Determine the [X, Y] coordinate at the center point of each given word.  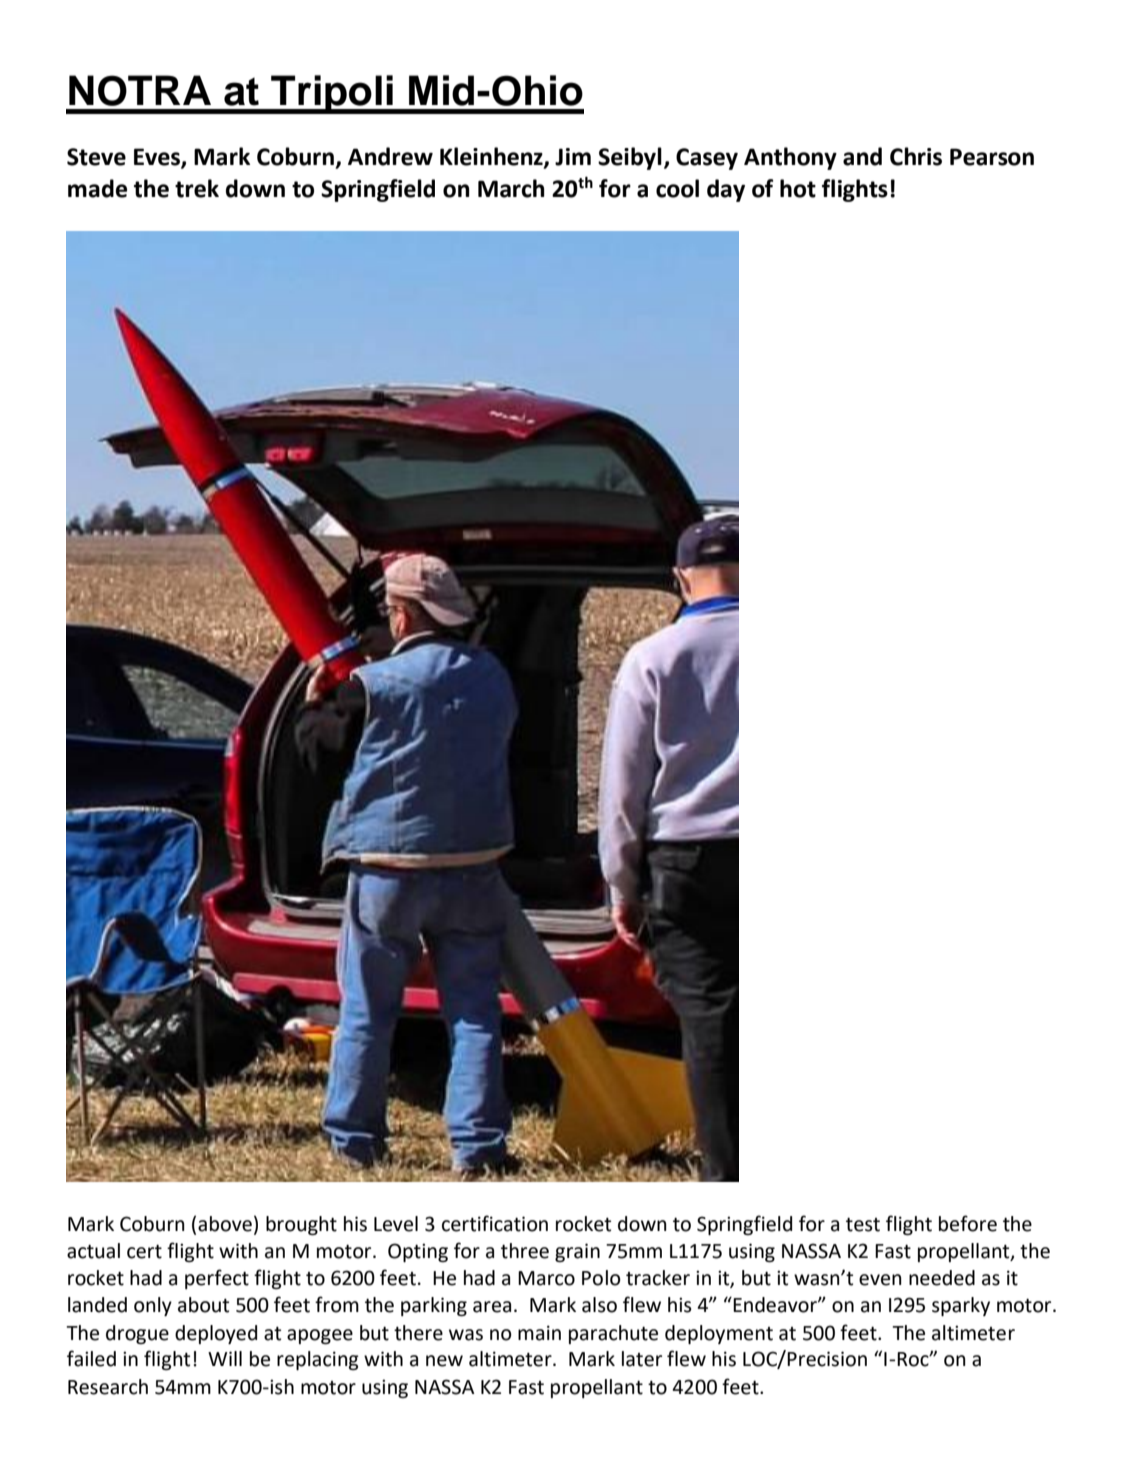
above [225, 1224]
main [539, 1333]
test [863, 1225]
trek [197, 188]
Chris [916, 156]
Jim [573, 157]
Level [396, 1224]
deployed [216, 1334]
